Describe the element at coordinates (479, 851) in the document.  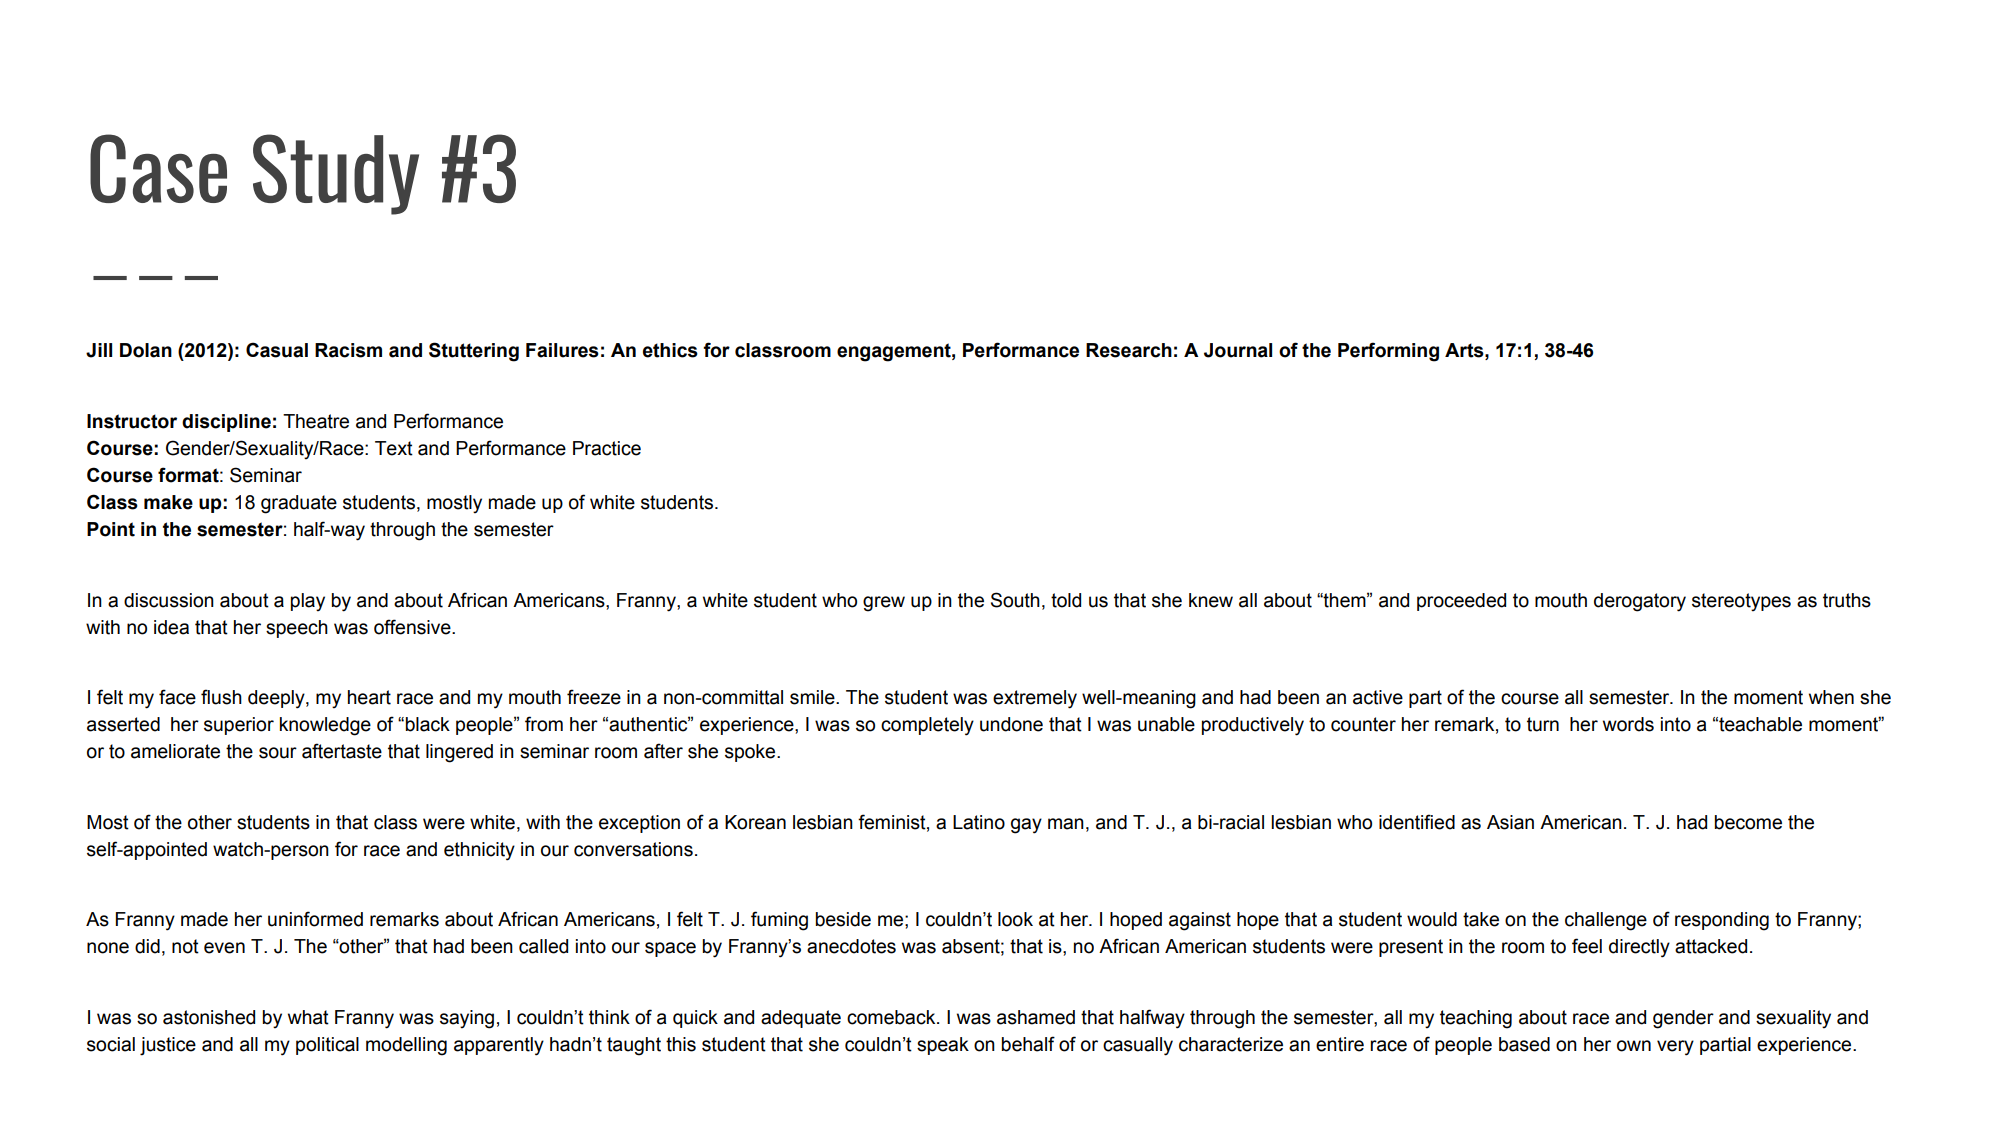
I see `ethnicity` at that location.
